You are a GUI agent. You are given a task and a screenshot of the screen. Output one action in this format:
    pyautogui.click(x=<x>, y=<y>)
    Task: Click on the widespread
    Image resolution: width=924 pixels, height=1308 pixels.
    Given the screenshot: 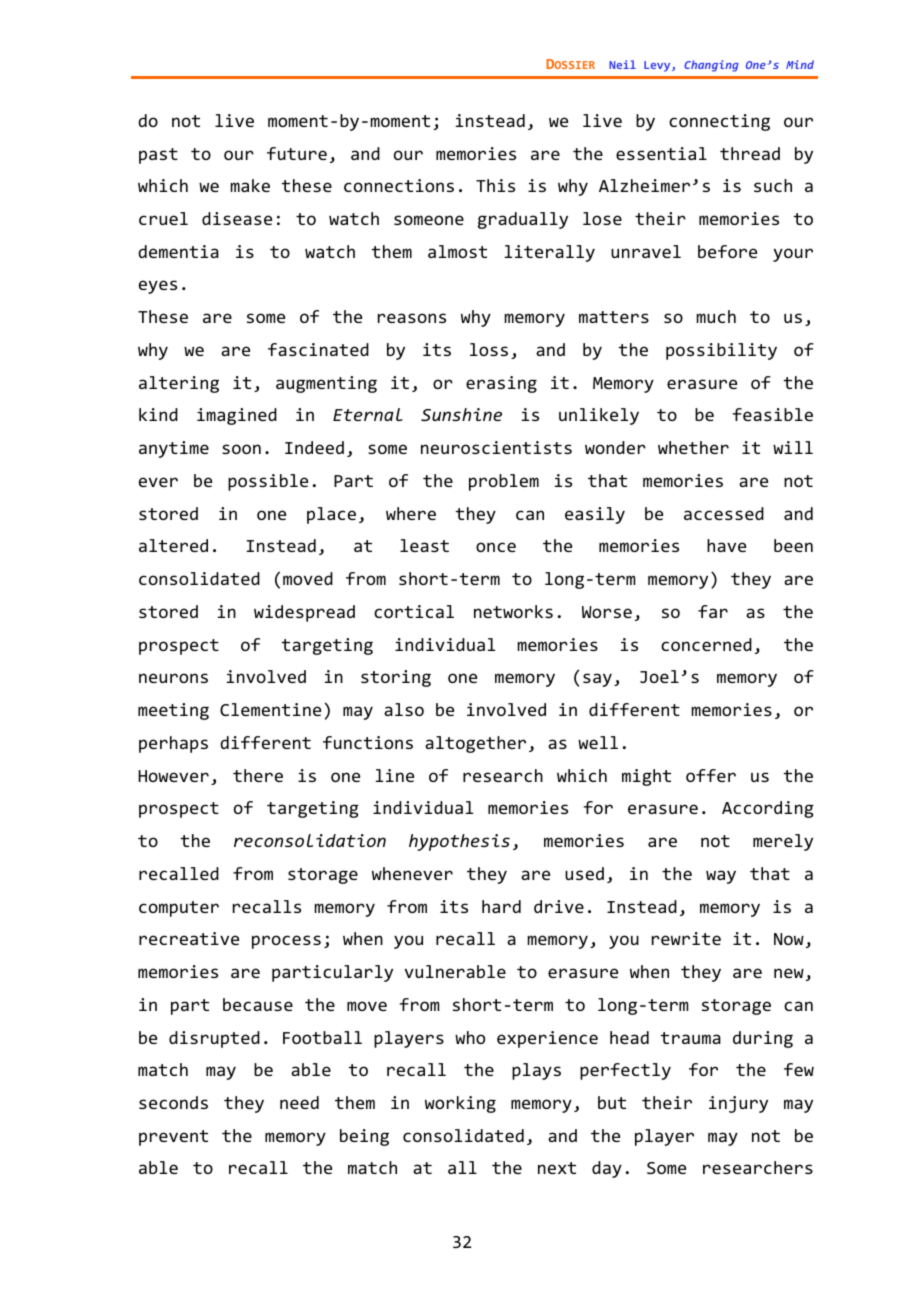 What is the action you would take?
    pyautogui.click(x=304, y=613)
